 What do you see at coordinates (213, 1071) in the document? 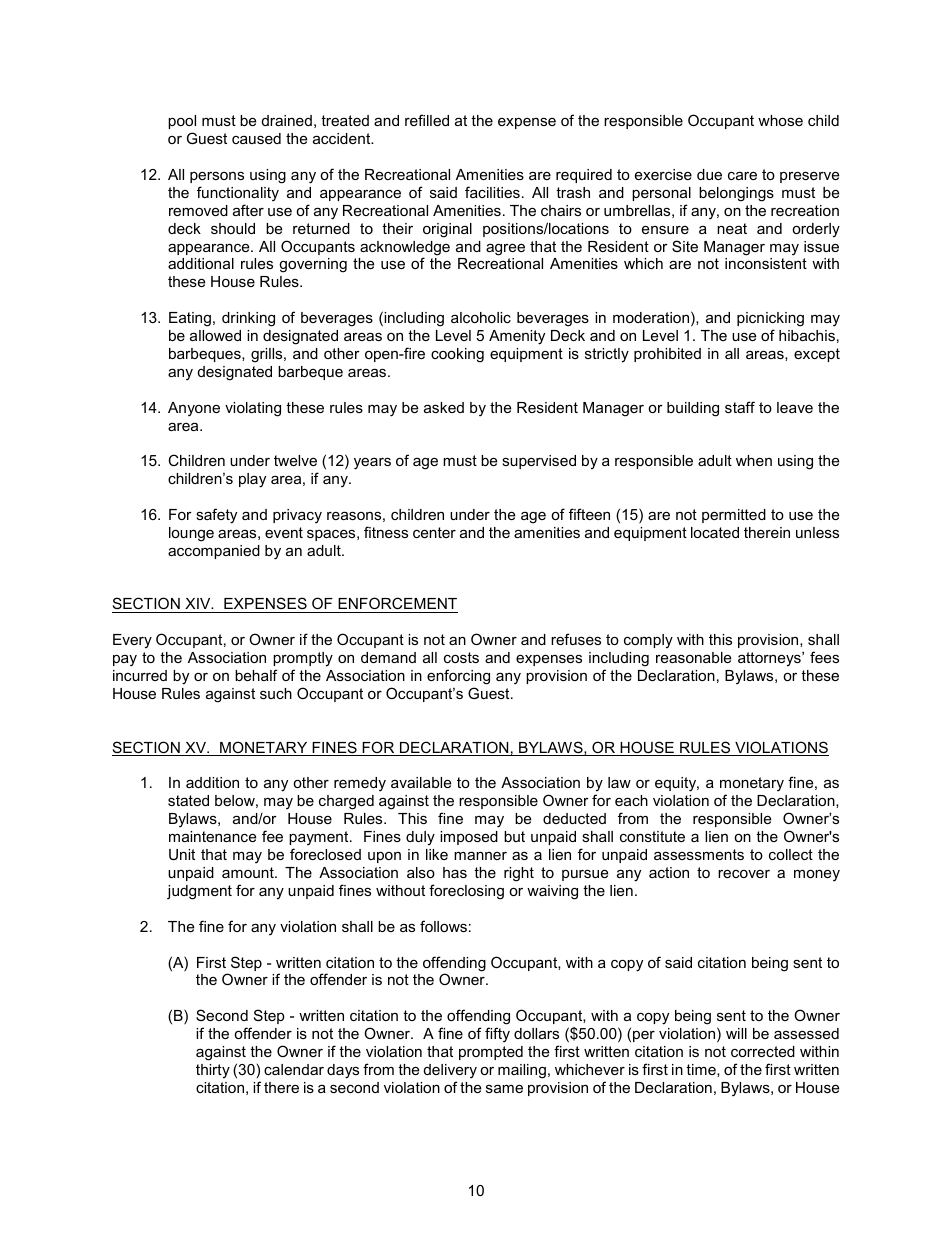
I see `thirty` at bounding box center [213, 1071].
